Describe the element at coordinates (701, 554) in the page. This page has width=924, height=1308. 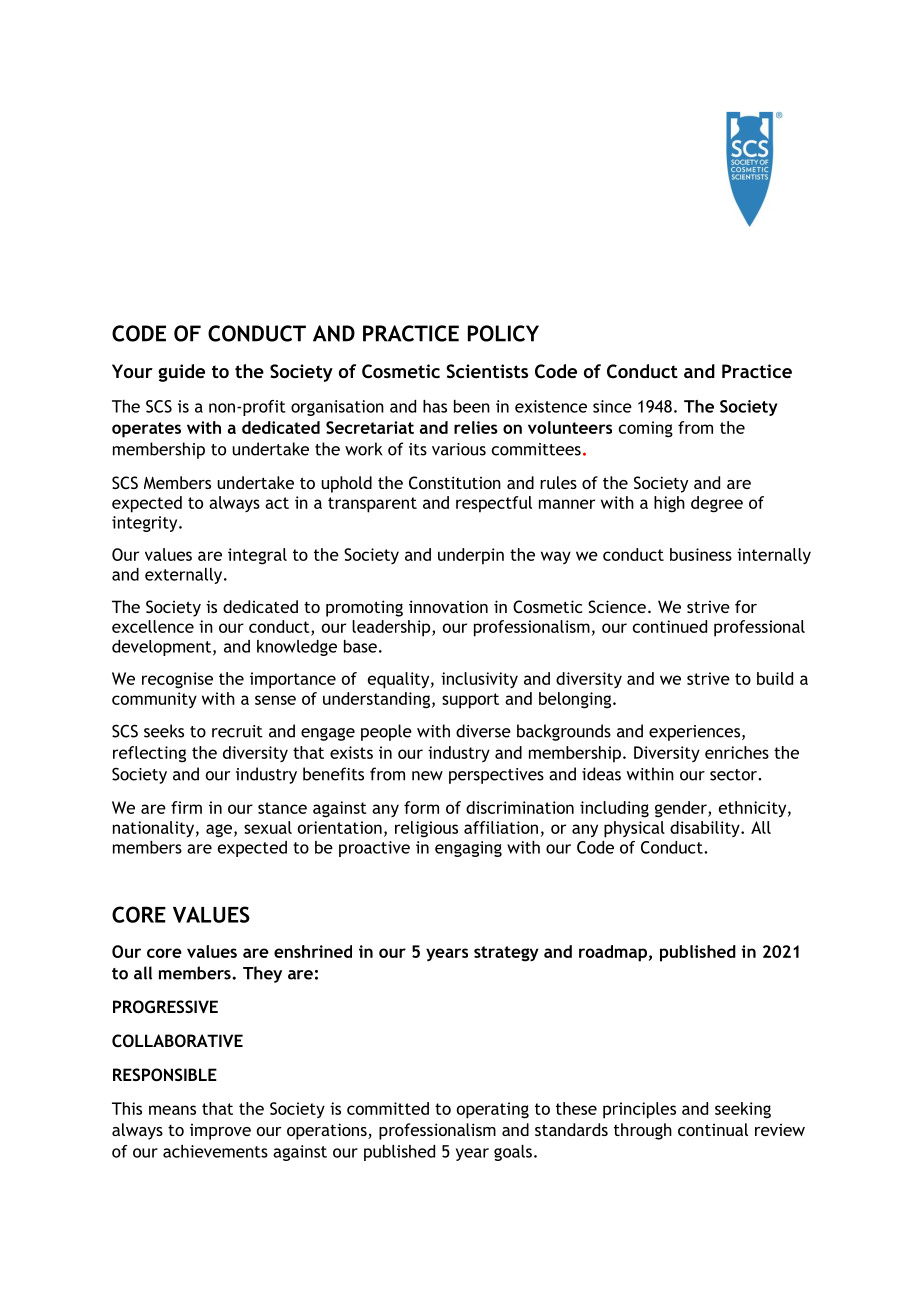
I see `business` at that location.
